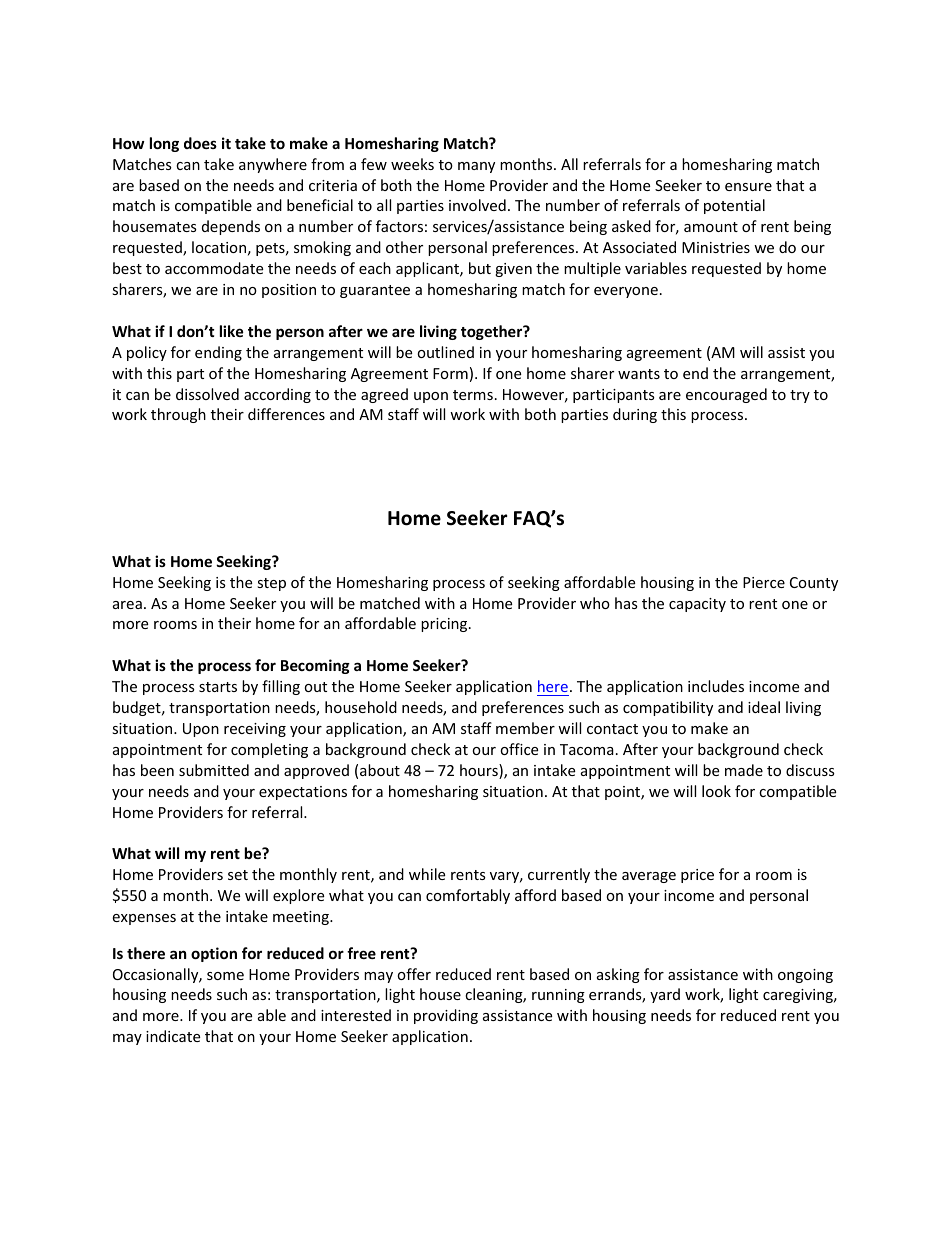  Describe the element at coordinates (748, 187) in the image. I see `ensure` at that location.
